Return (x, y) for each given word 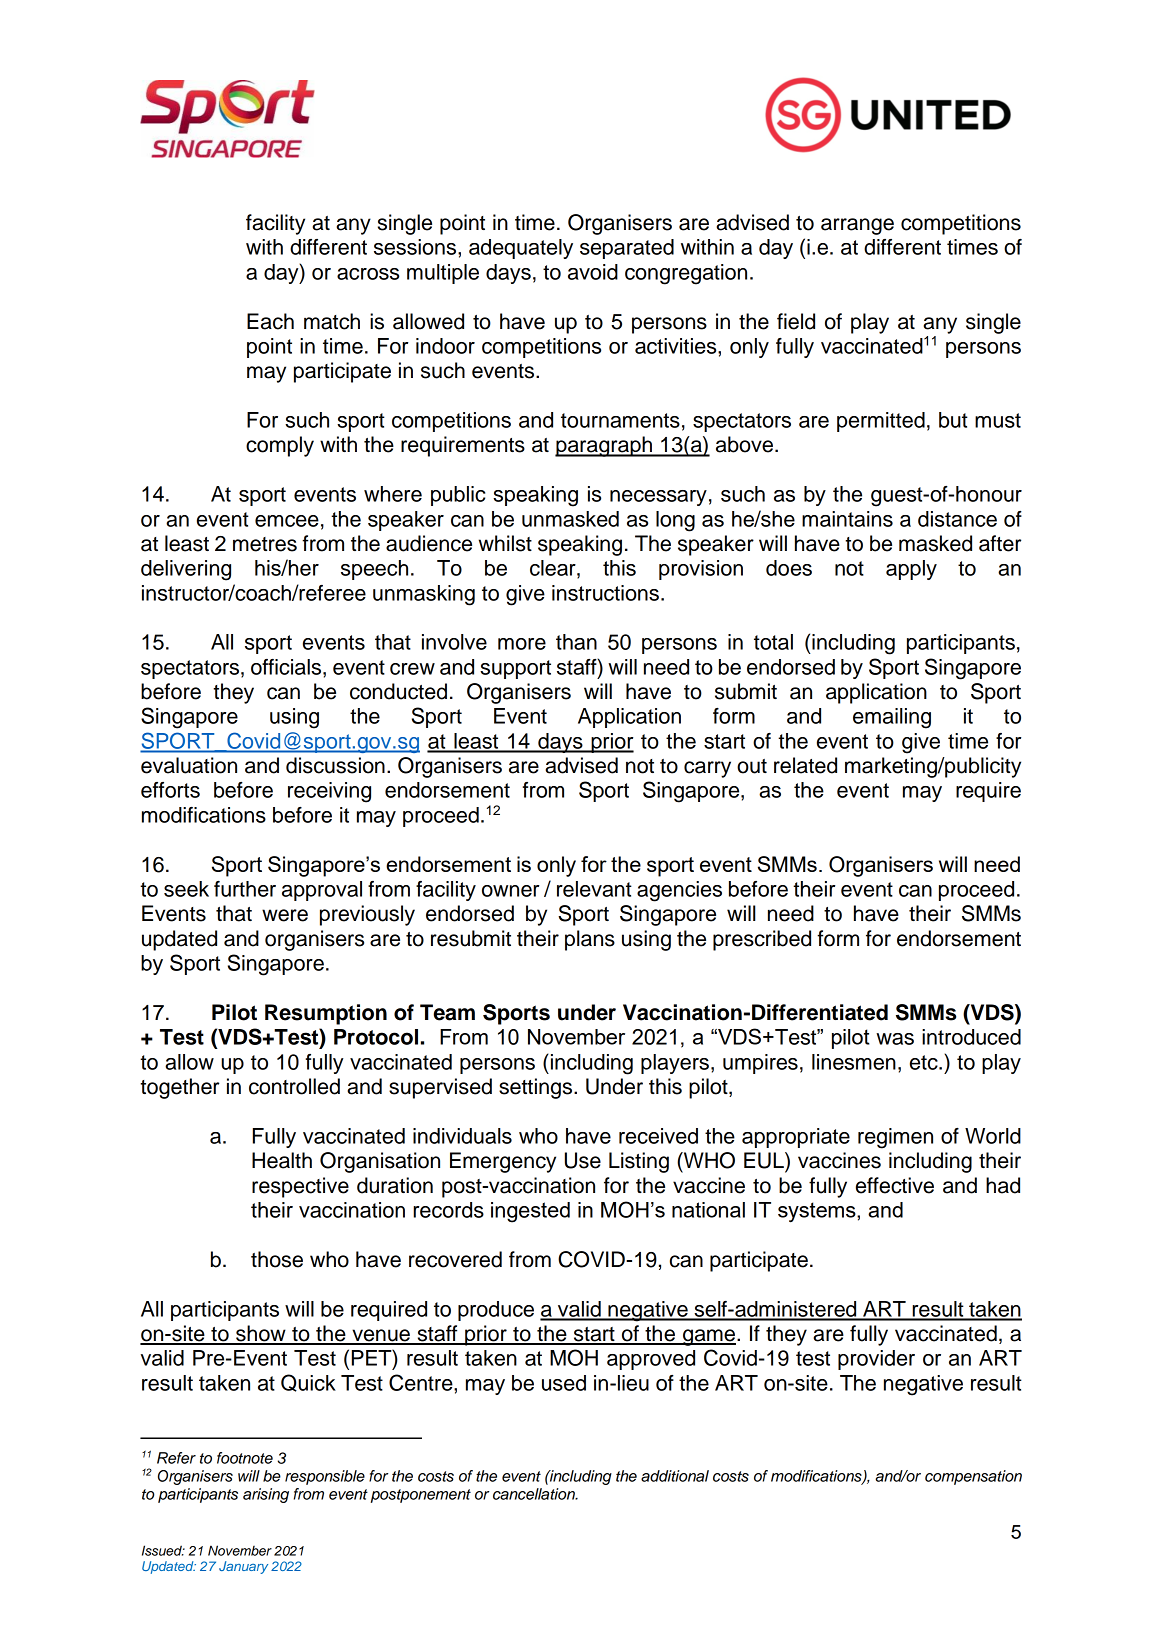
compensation (973, 1477)
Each (270, 321)
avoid (593, 272)
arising (266, 1495)
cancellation (535, 1494)
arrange (857, 226)
